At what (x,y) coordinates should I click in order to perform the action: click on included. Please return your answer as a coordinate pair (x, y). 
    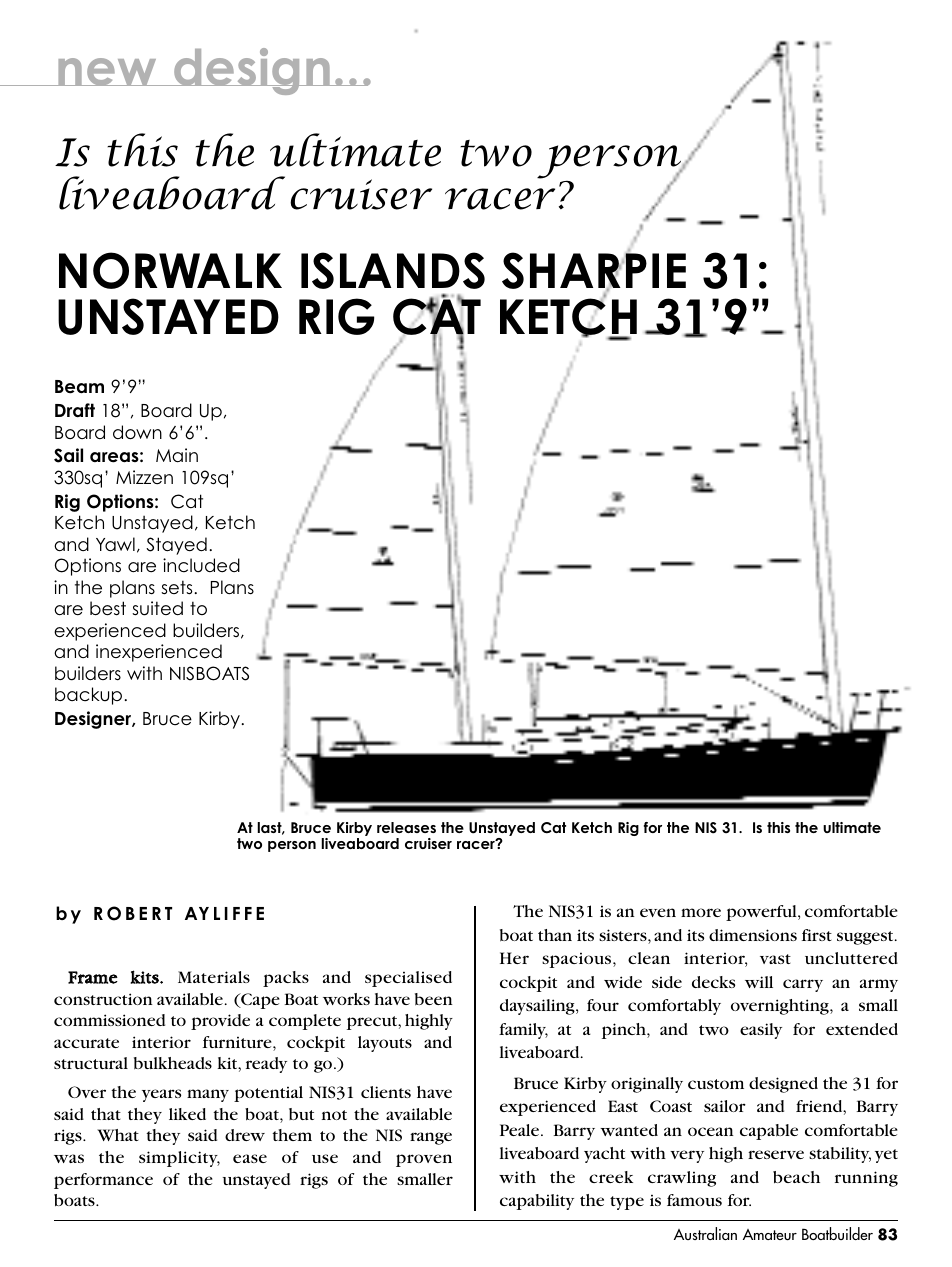
    Looking at the image, I should click on (201, 565).
